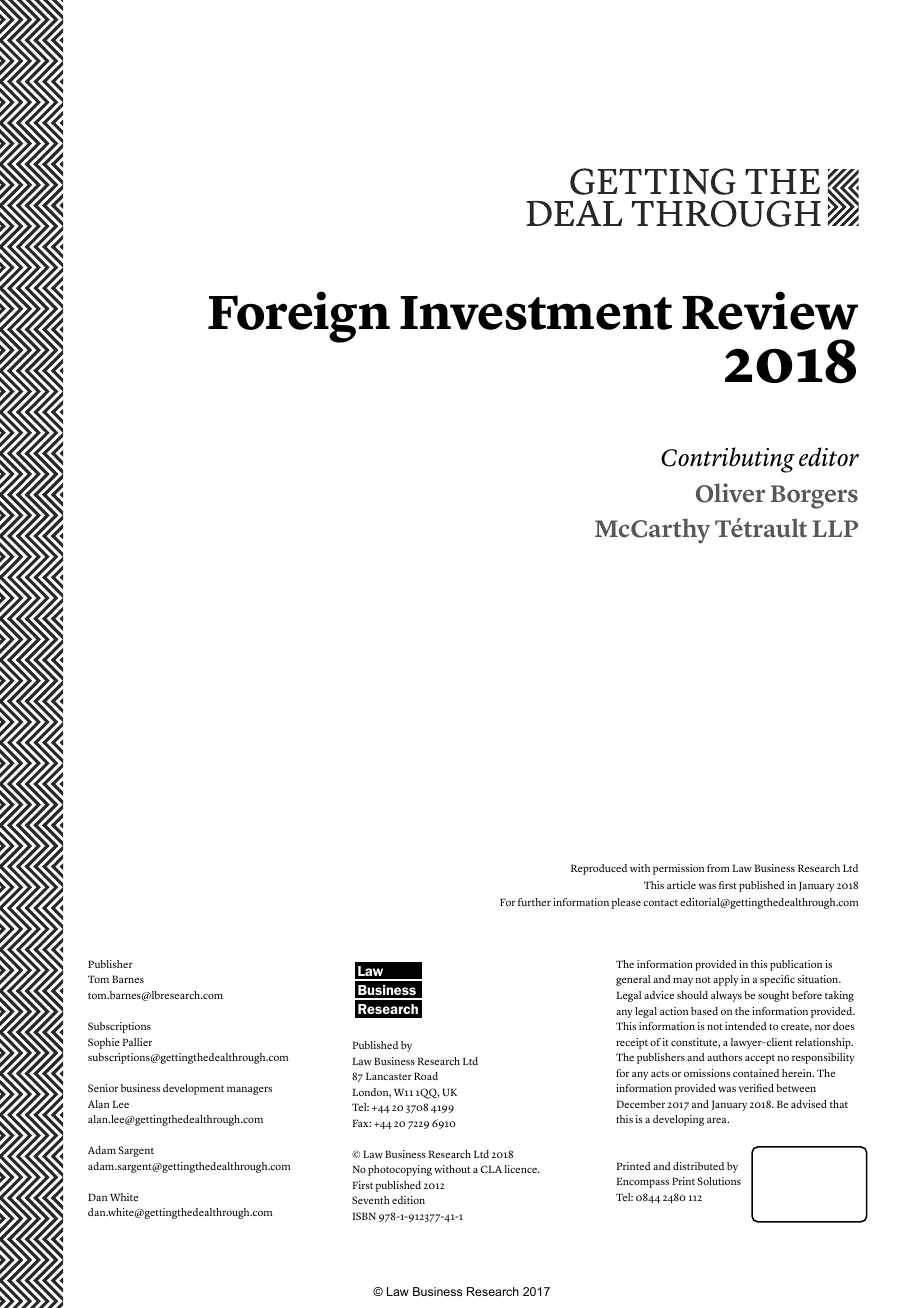 The image size is (924, 1308). I want to click on Foreign, so click(299, 317).
